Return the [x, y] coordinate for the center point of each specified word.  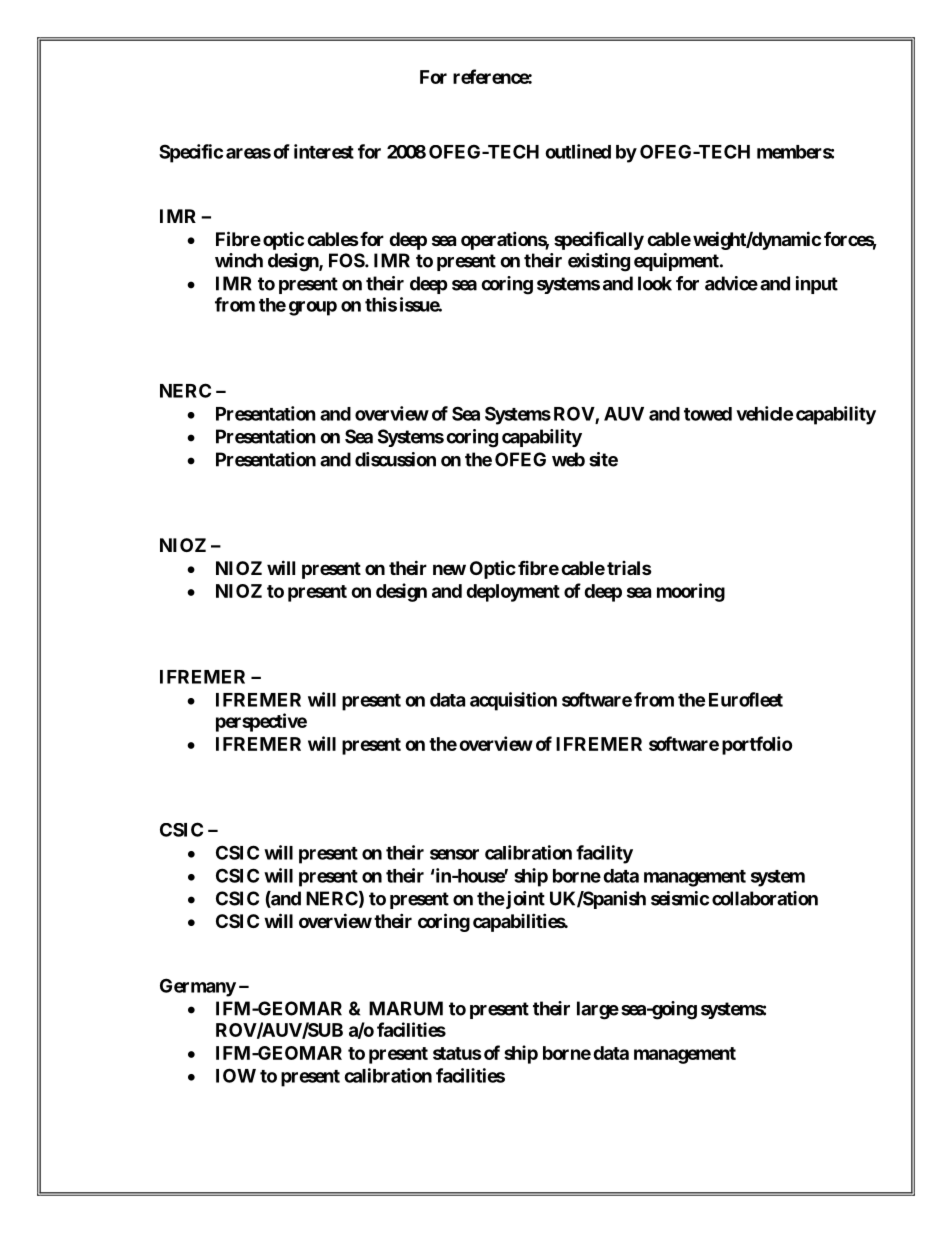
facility [604, 854]
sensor [454, 854]
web [568, 459]
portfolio [757, 745]
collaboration [765, 898]
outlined [578, 151]
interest [324, 151]
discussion [395, 459]
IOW [236, 1075]
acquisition [513, 701]
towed [708, 414]
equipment [677, 262]
